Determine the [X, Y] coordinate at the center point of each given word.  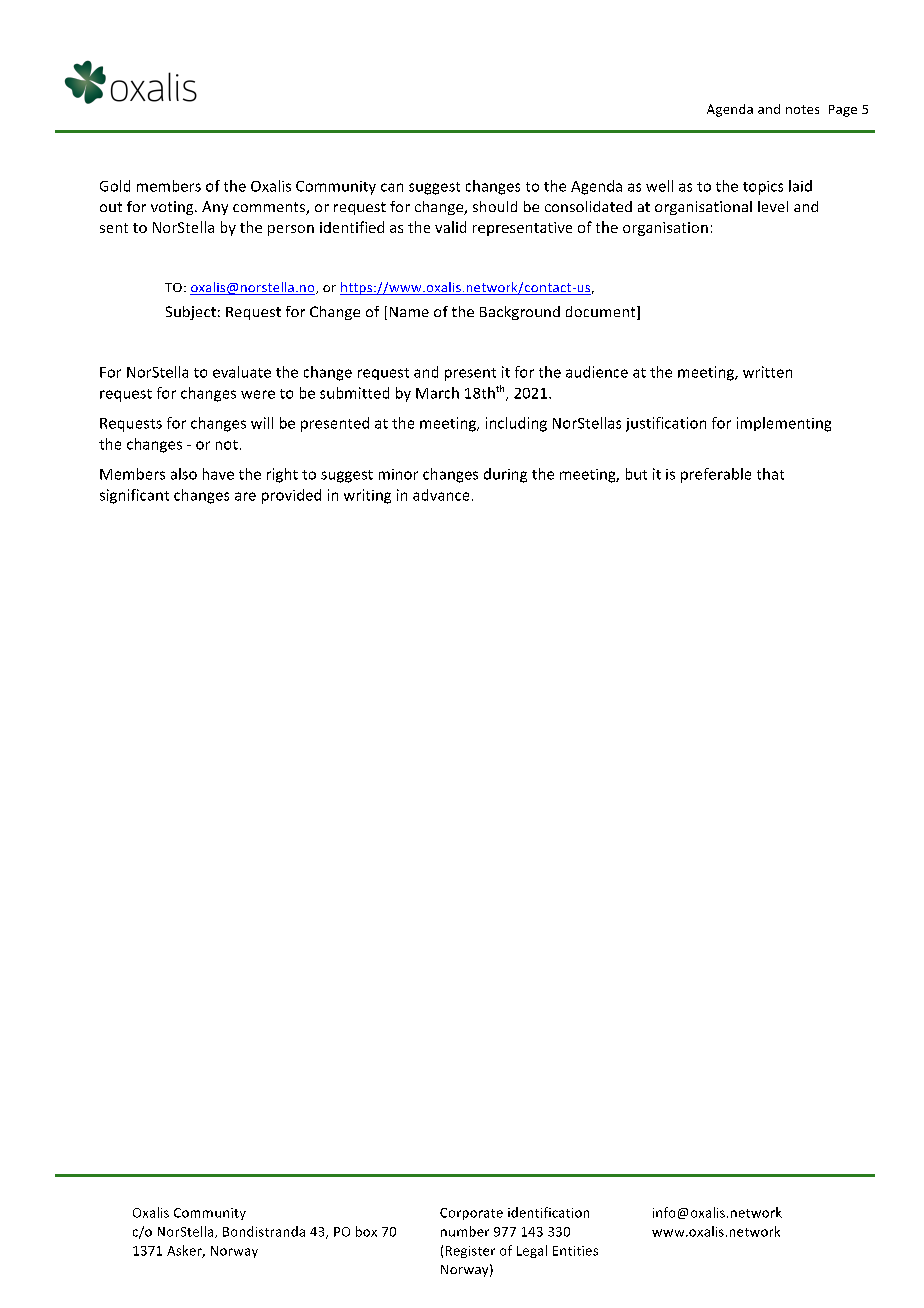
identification [548, 1212]
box [366, 1231]
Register [470, 1252]
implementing [784, 424]
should [495, 206]
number [465, 1231]
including [516, 424]
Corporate [471, 1214]
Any [215, 208]
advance [441, 495]
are [245, 496]
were [258, 394]
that [770, 474]
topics [763, 188]
